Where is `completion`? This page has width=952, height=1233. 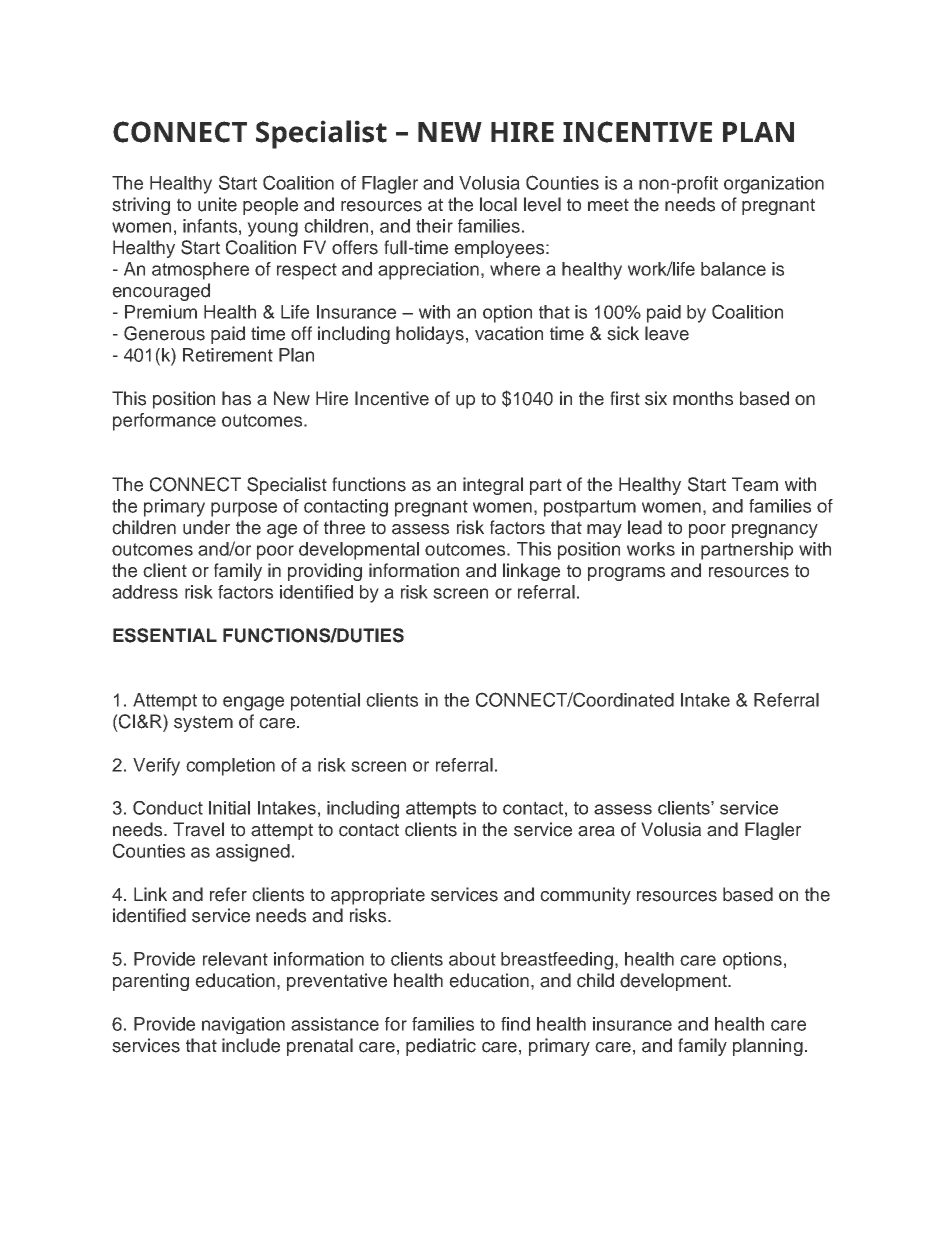 completion is located at coordinates (230, 767).
